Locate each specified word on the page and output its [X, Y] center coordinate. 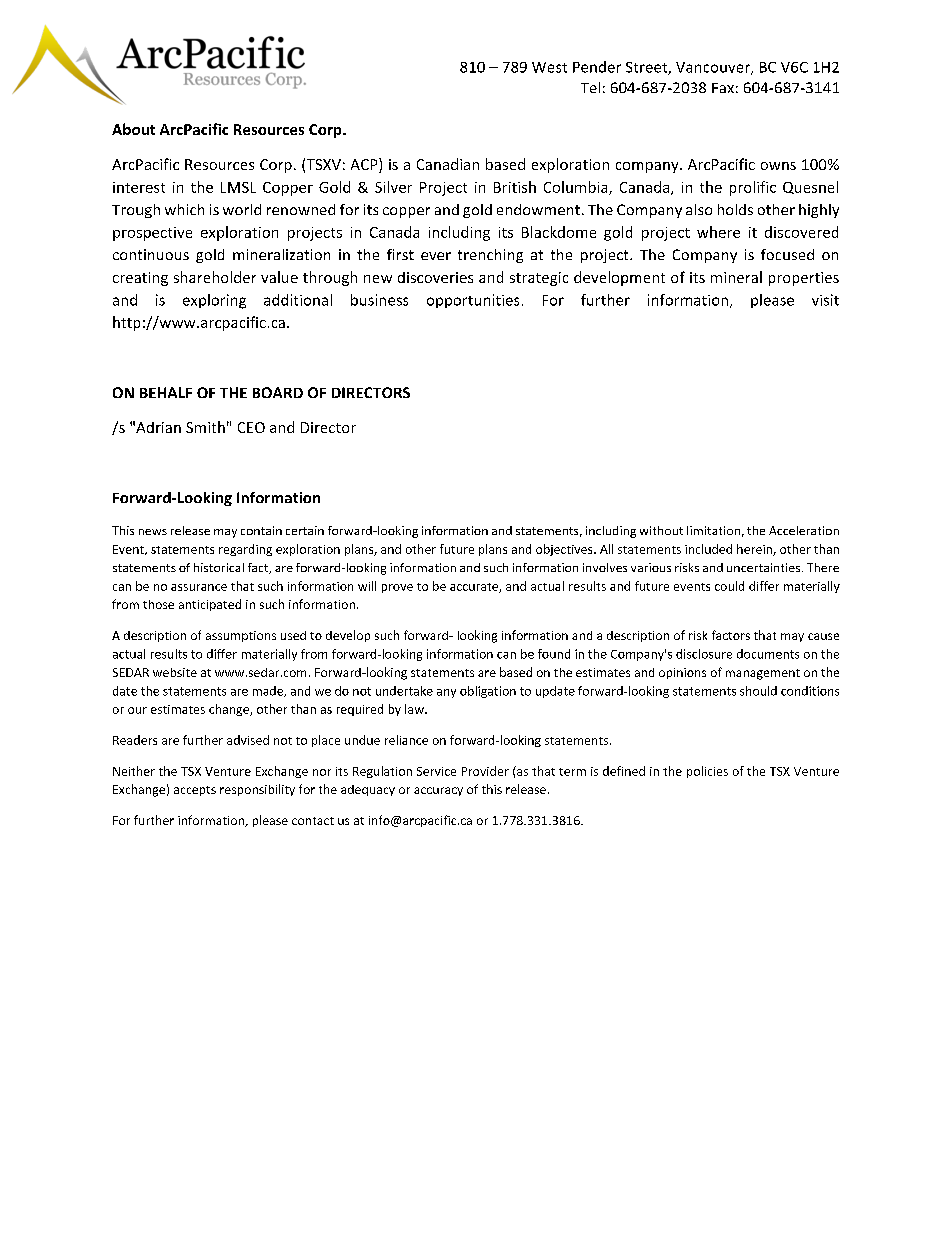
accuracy [438, 791]
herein [755, 550]
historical [219, 567]
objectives [565, 550]
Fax [723, 88]
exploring [214, 301]
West [549, 67]
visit [825, 300]
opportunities [473, 301]
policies [707, 772]
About [133, 129]
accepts [195, 791]
